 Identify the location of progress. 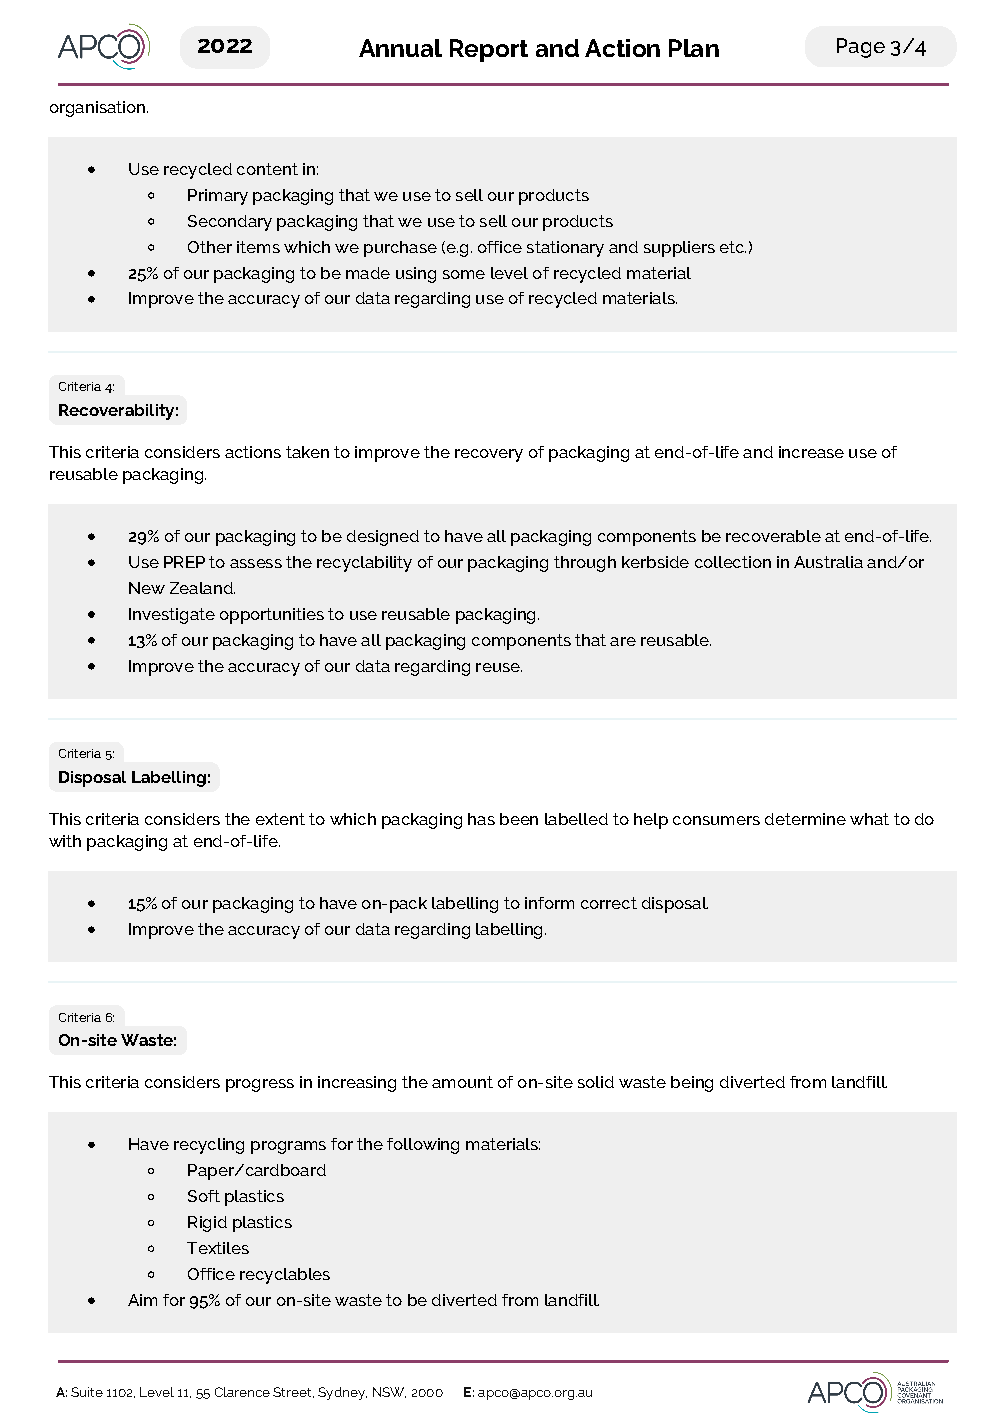
(260, 1085).
